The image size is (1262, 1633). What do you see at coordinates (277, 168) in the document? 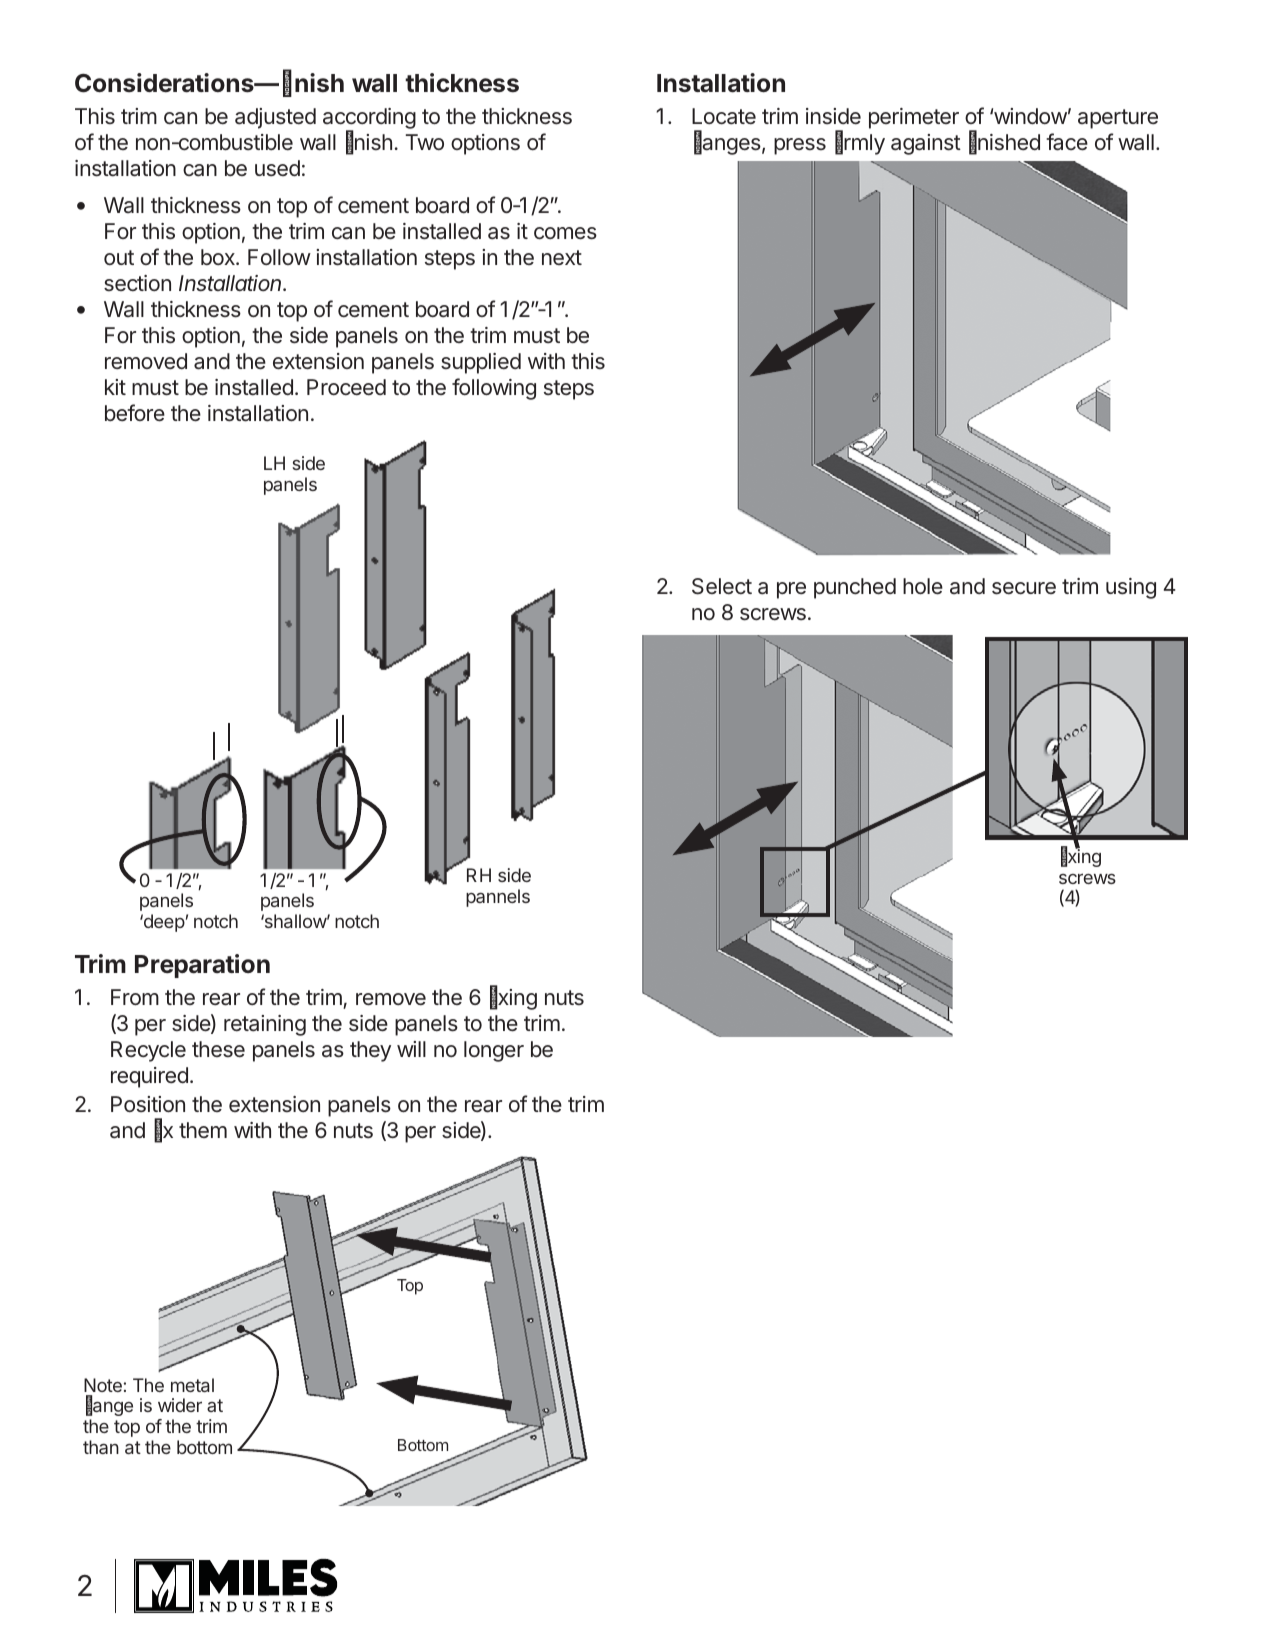
I see `used` at bounding box center [277, 168].
